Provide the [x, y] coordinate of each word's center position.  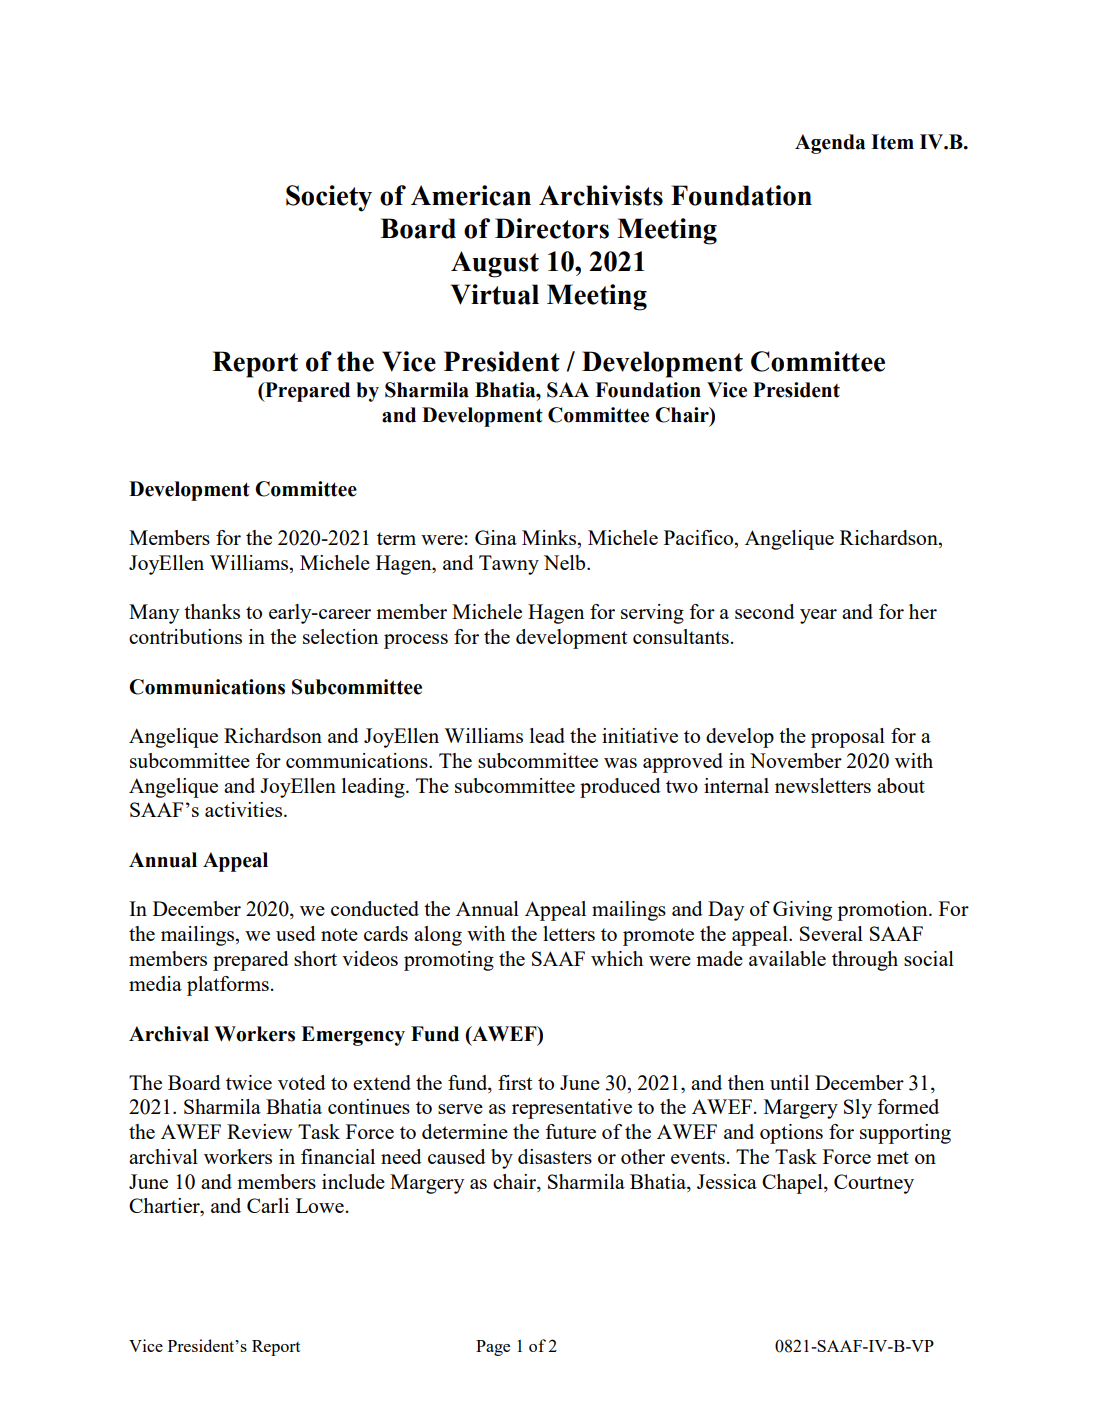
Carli [268, 1205]
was [620, 763]
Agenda [830, 144]
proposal [848, 738]
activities [245, 809]
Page [493, 1348]
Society [329, 198]
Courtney [874, 1184]
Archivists [601, 195]
